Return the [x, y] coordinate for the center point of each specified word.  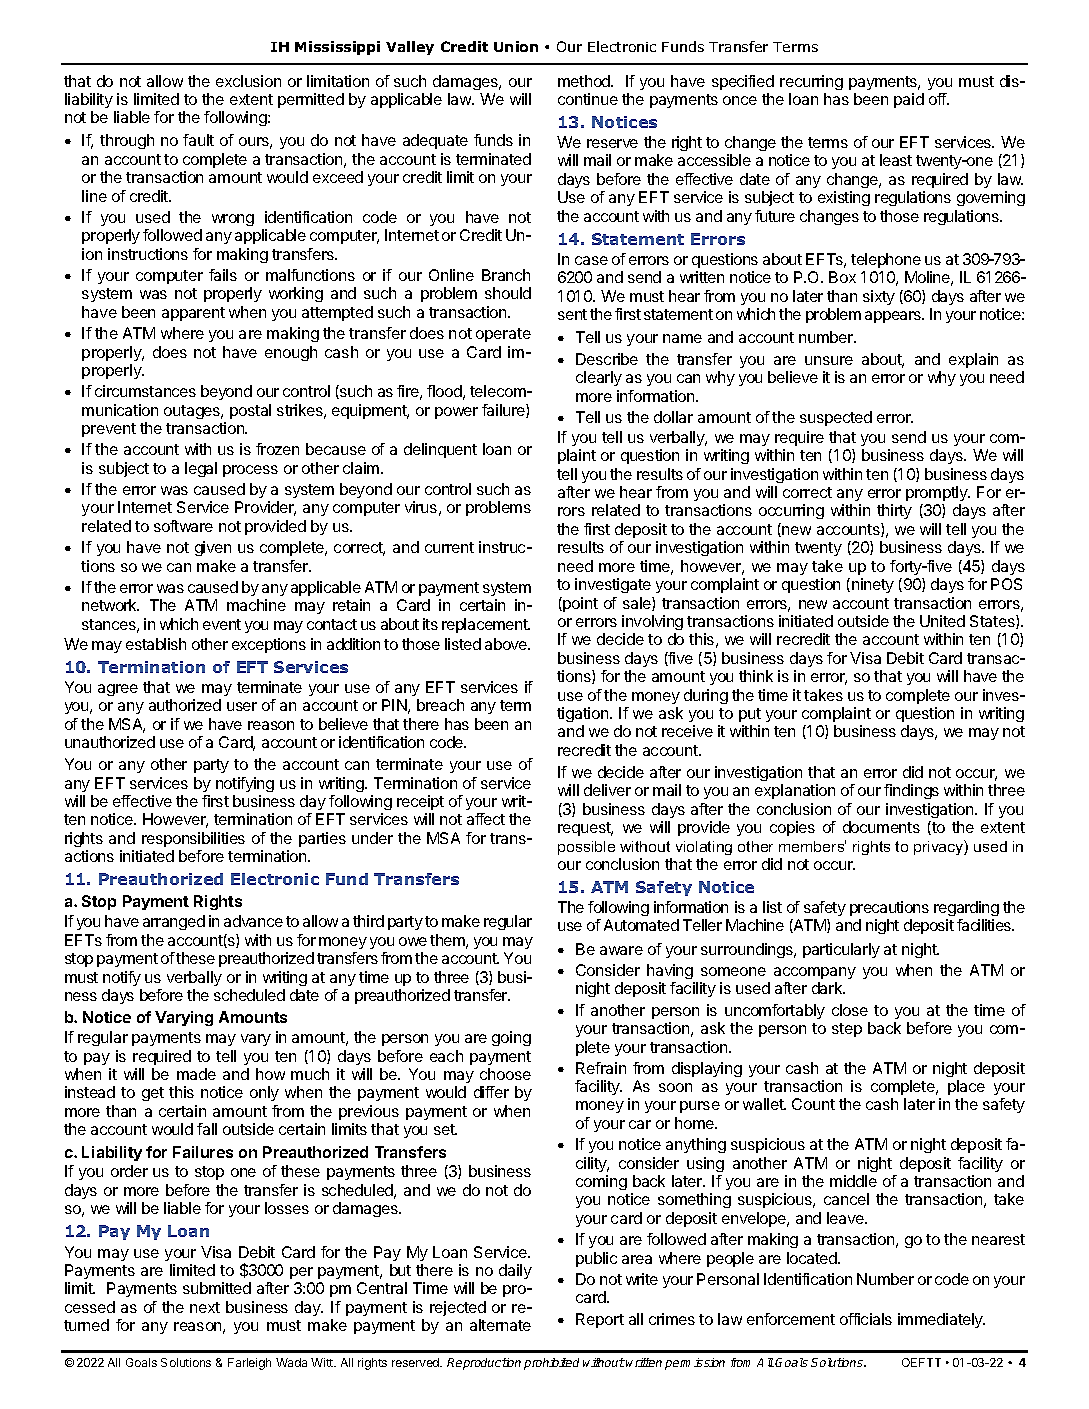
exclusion [248, 81]
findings [911, 791]
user [242, 706]
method [585, 81]
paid [909, 100]
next [205, 1307]
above [507, 644]
